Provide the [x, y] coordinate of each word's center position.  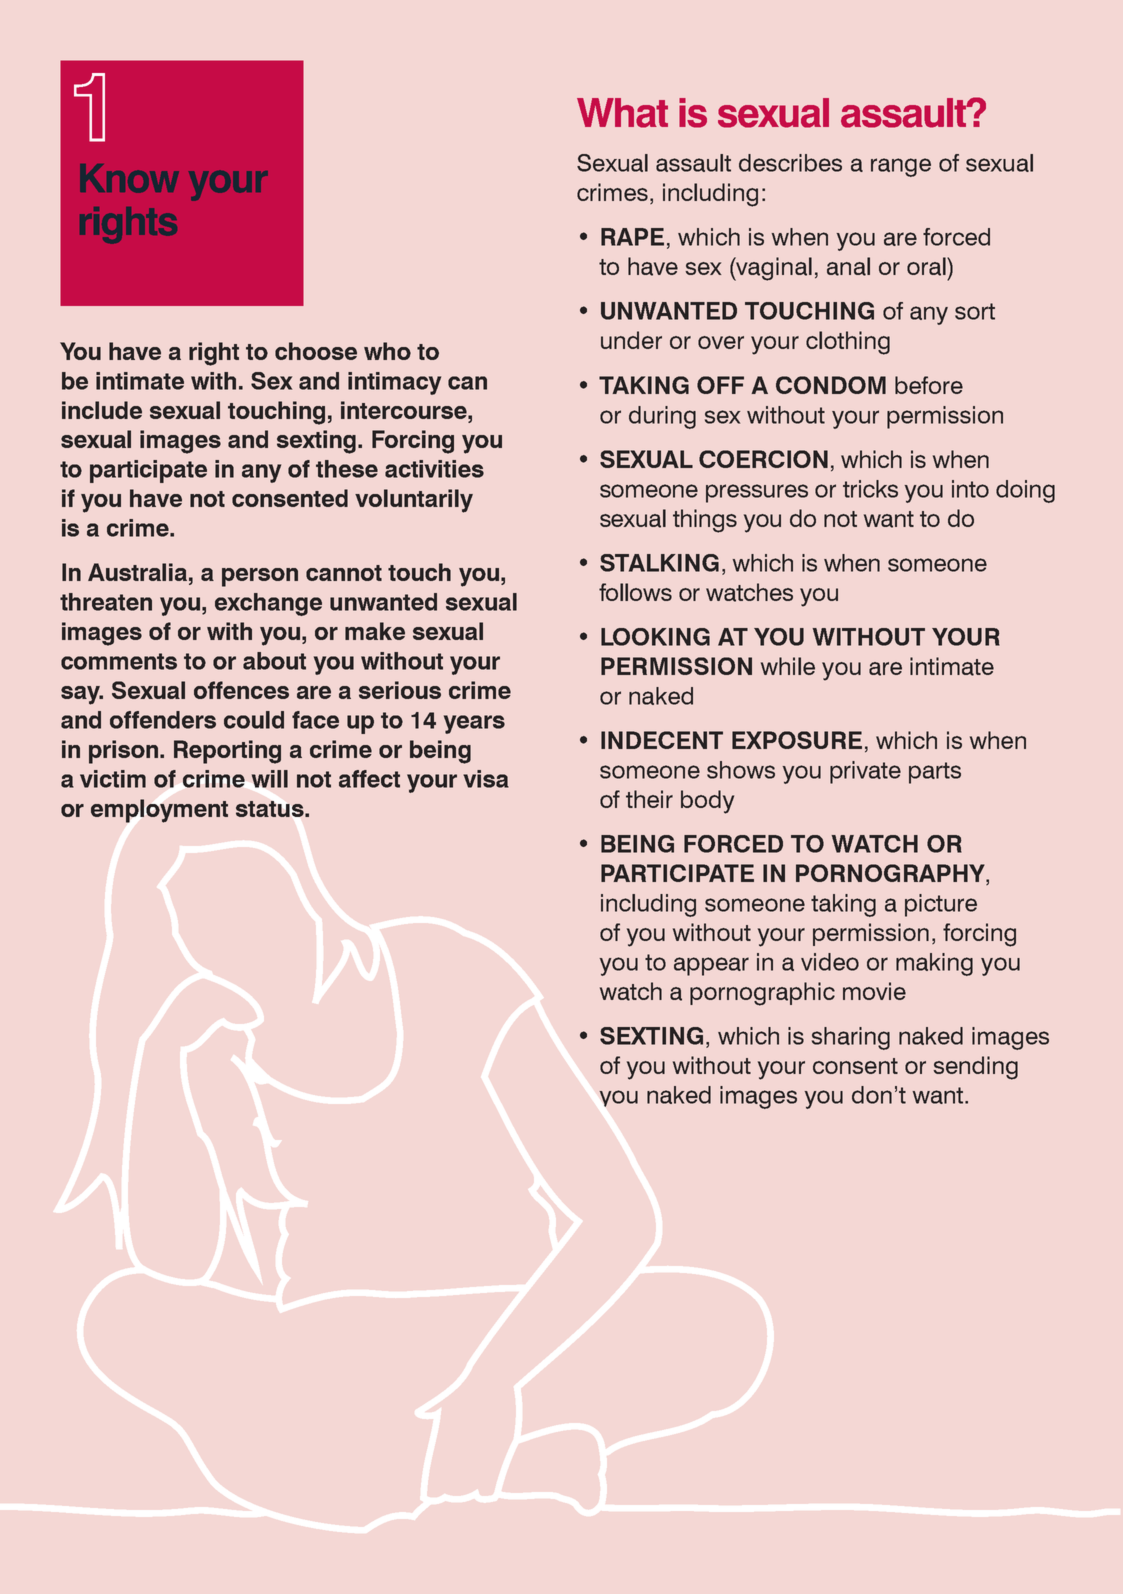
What [622, 113]
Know [129, 178]
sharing [851, 1038]
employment [159, 811]
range [901, 167]
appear [711, 966]
